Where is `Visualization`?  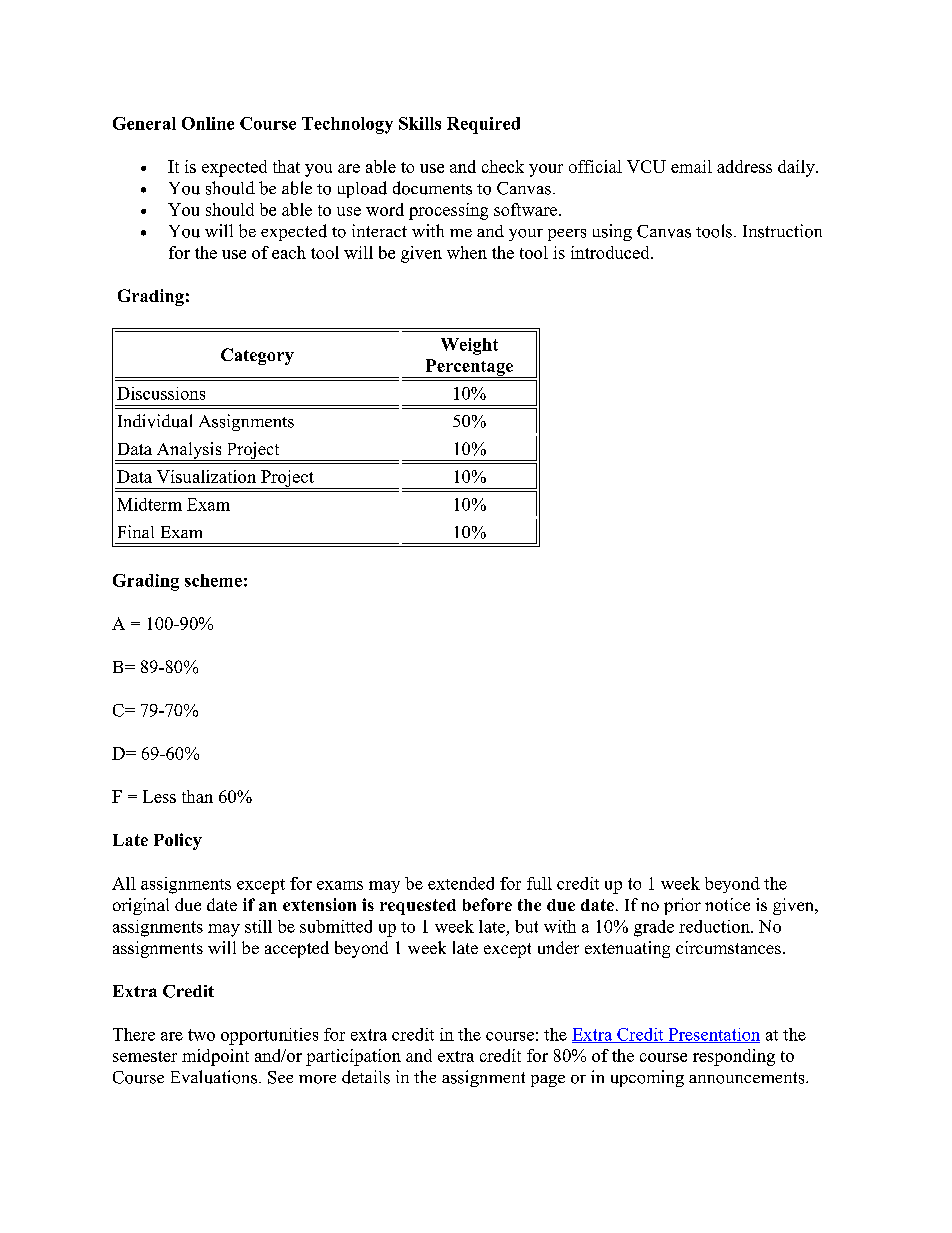 Visualization is located at coordinates (206, 476).
